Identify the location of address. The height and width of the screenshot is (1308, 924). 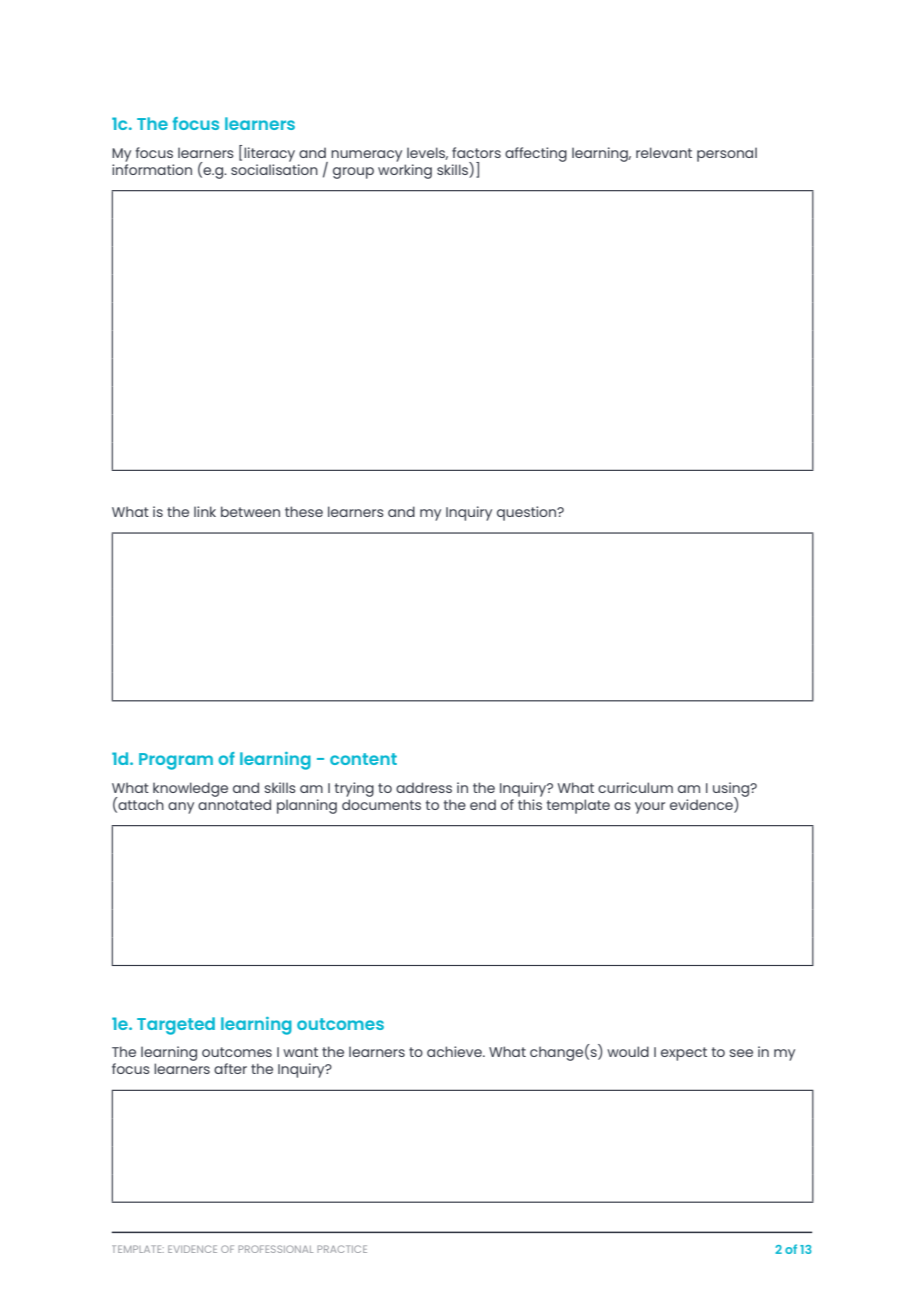
(424, 787).
